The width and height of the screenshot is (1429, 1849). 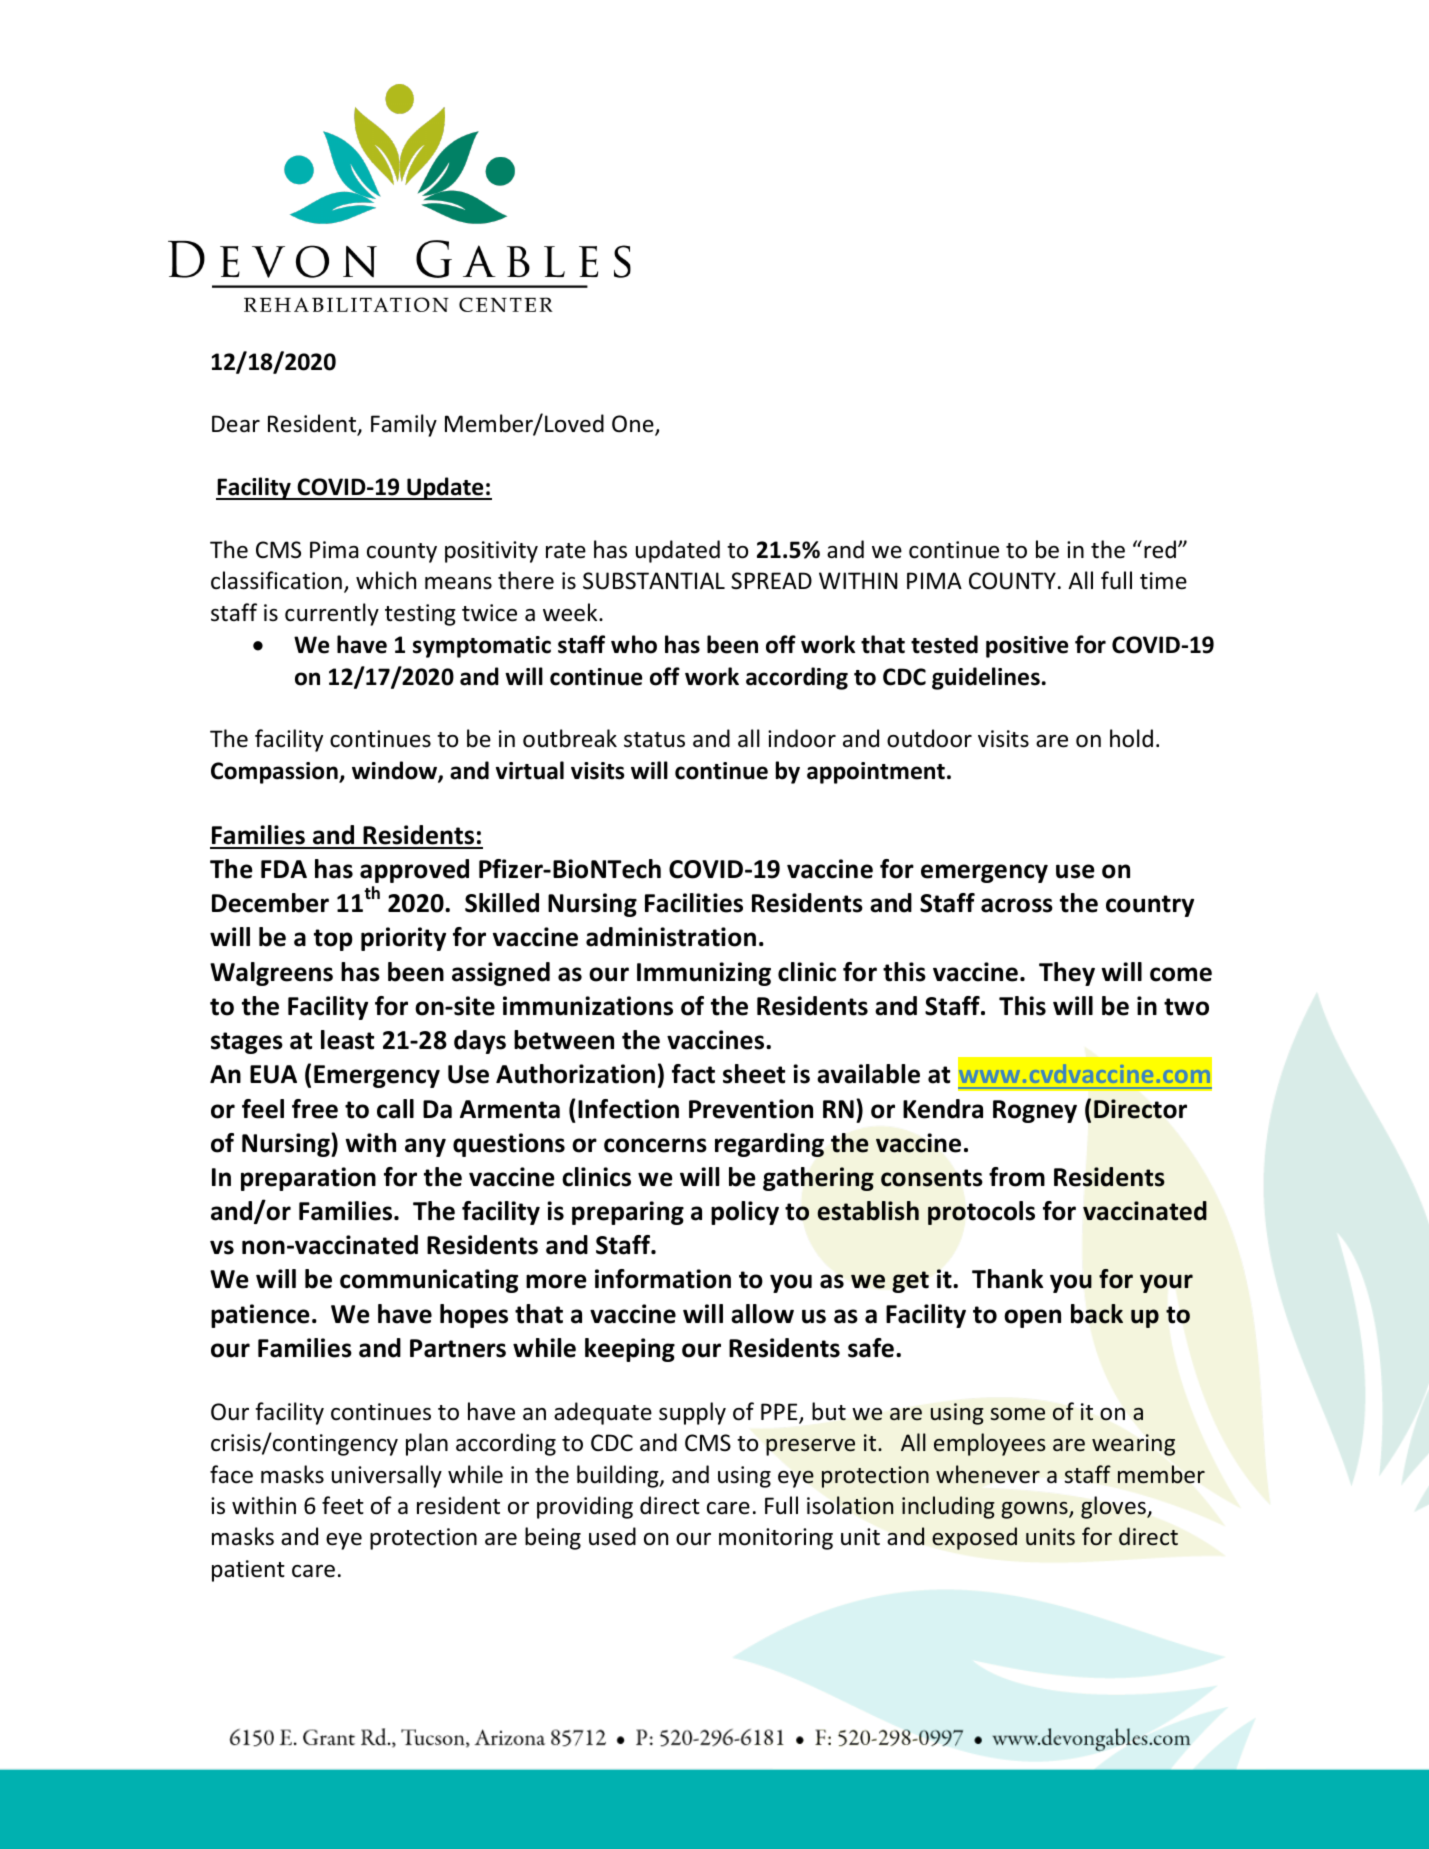 I want to click on Immunizing, so click(x=704, y=974).
